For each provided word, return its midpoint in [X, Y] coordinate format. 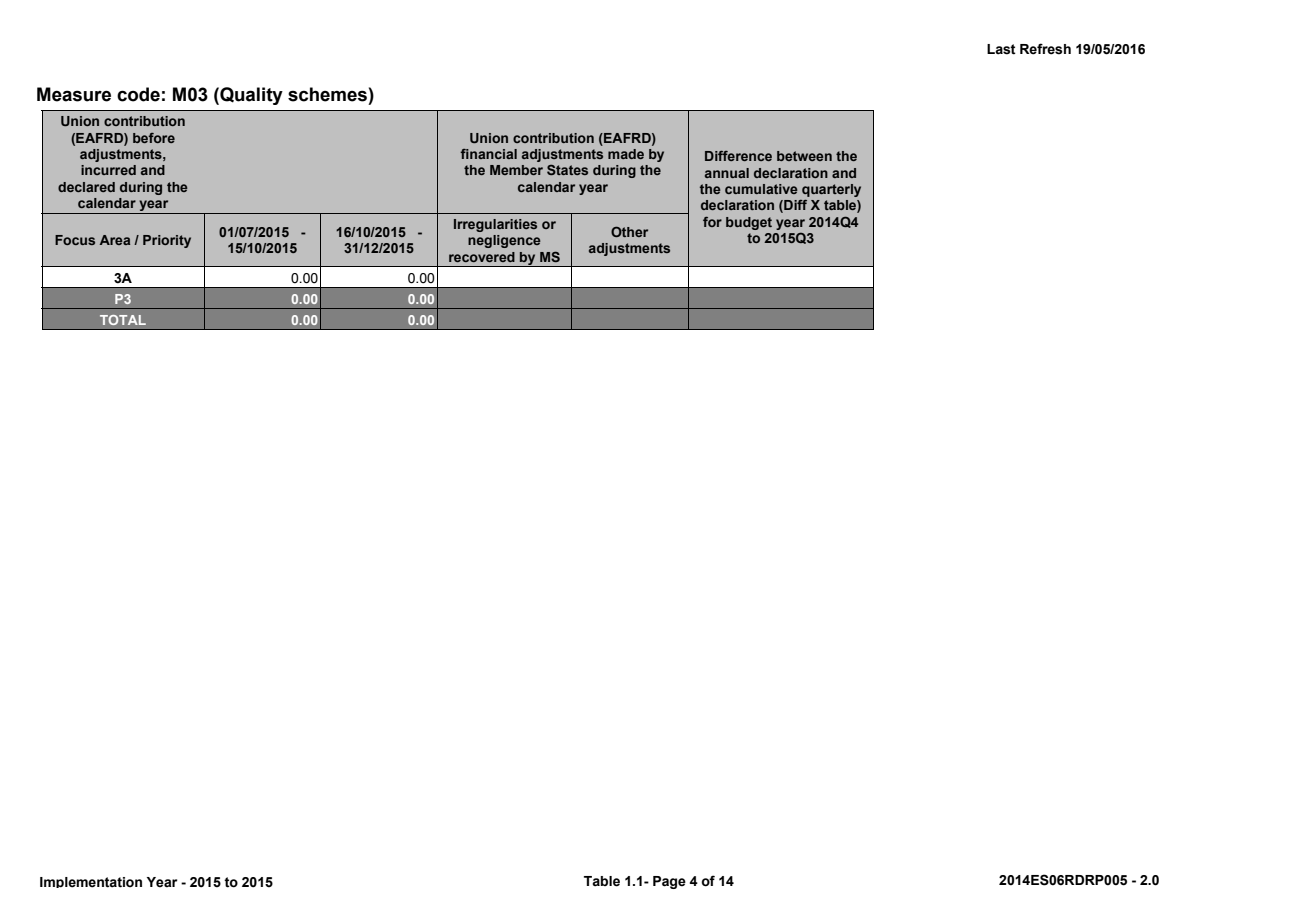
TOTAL [123, 320]
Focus [75, 240]
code [138, 94]
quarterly [831, 190]
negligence [504, 241]
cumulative [761, 189]
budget [749, 223]
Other [629, 231]
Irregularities [495, 225]
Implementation [91, 882]
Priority [167, 241]
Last [1001, 49]
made [626, 154]
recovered [482, 257]
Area [115, 240]
